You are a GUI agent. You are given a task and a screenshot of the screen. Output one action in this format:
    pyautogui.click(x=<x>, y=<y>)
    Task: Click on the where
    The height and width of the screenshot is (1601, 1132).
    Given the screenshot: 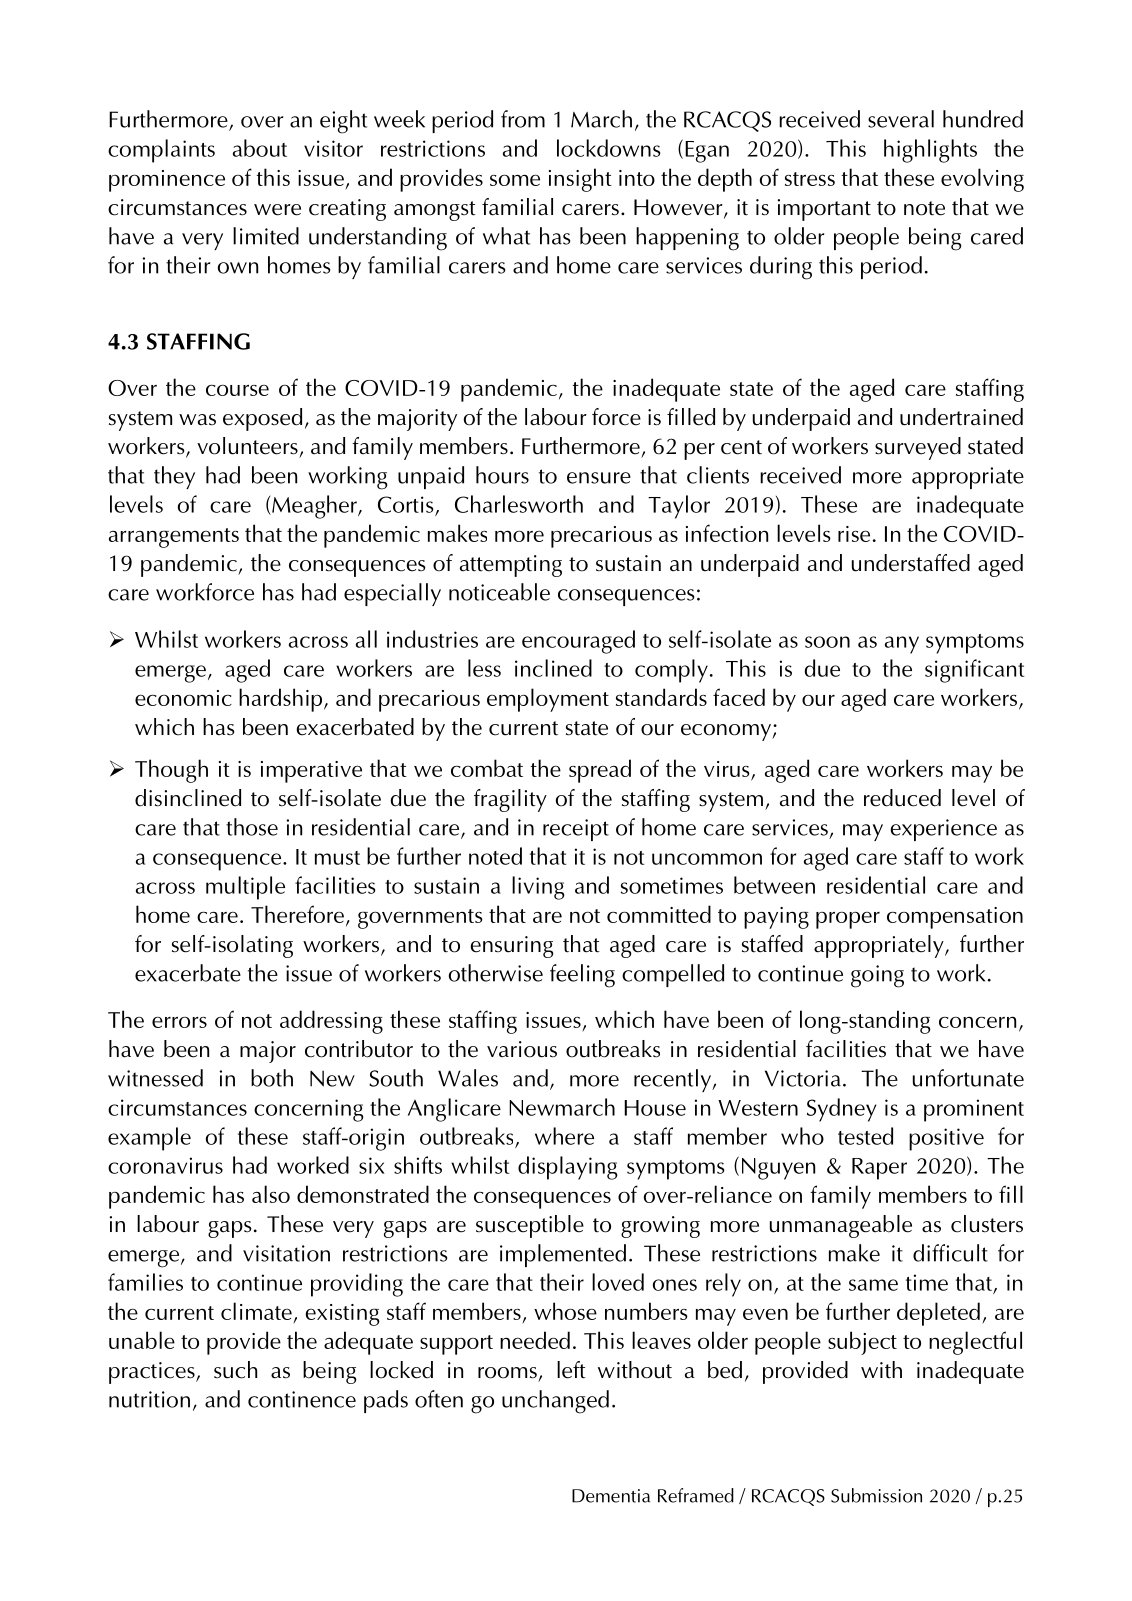 What is the action you would take?
    pyautogui.click(x=564, y=1136)
